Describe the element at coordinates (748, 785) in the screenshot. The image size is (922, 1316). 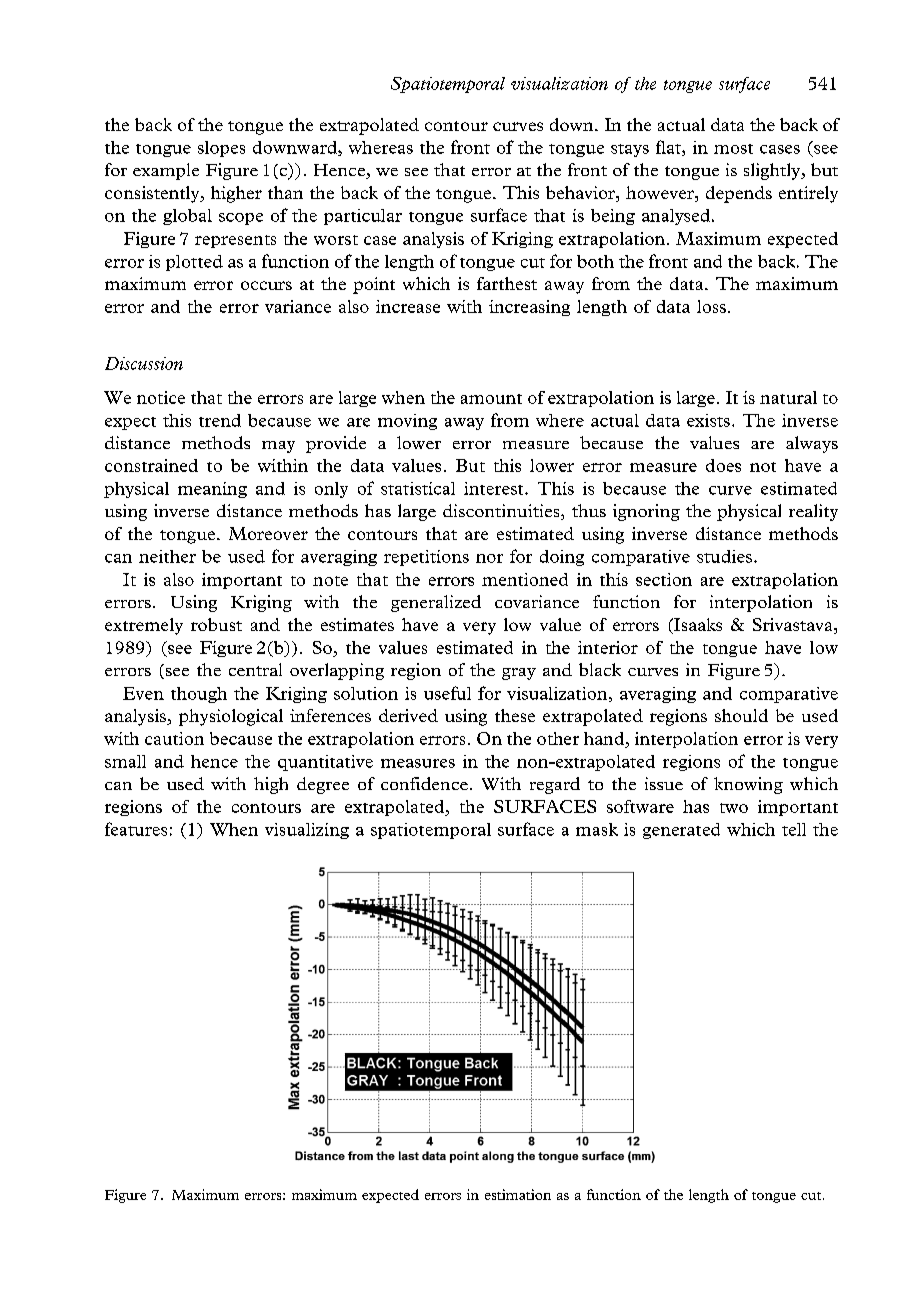
I see `knowing` at that location.
